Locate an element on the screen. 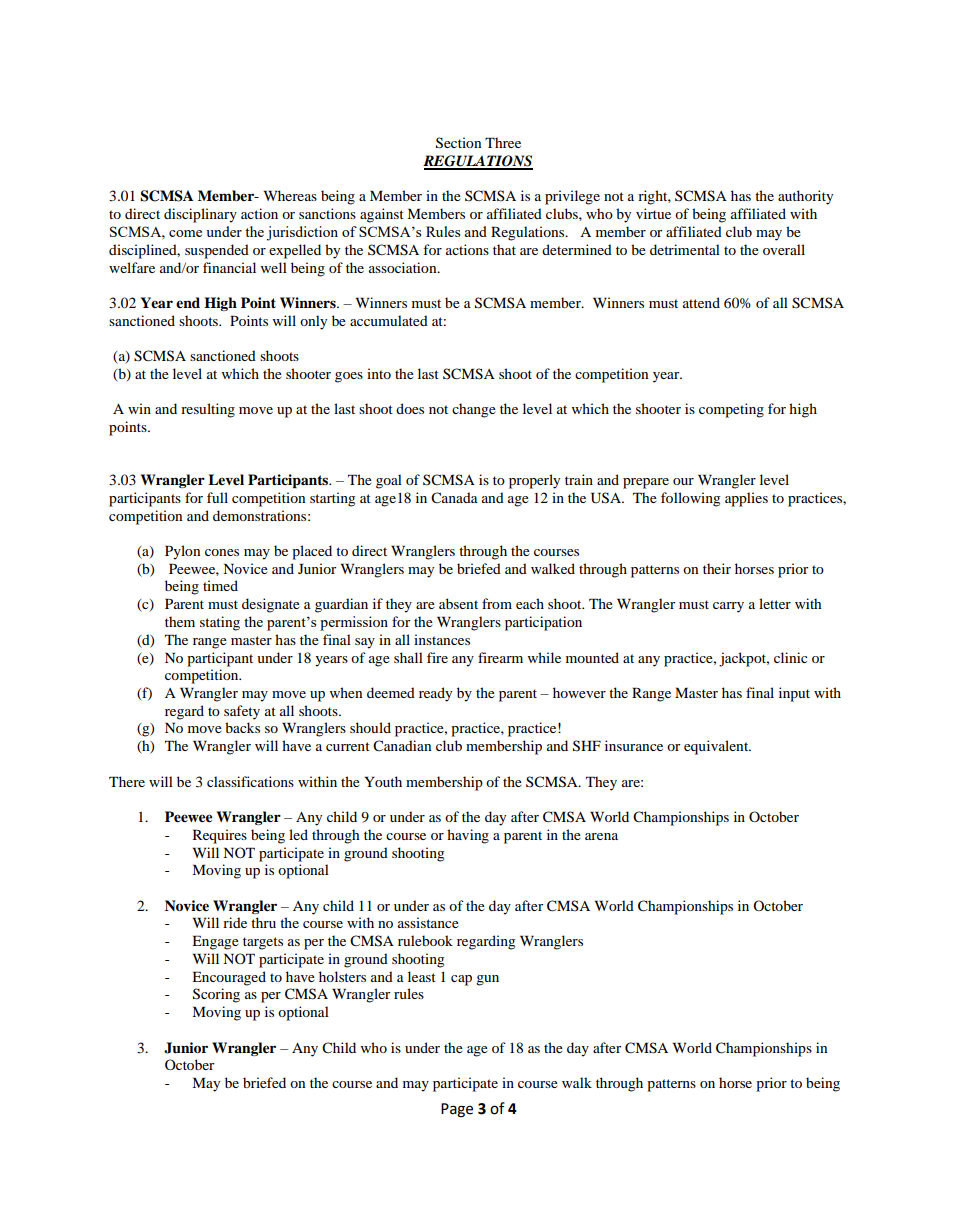 This screenshot has height=1232, width=957. classifications is located at coordinates (250, 781).
